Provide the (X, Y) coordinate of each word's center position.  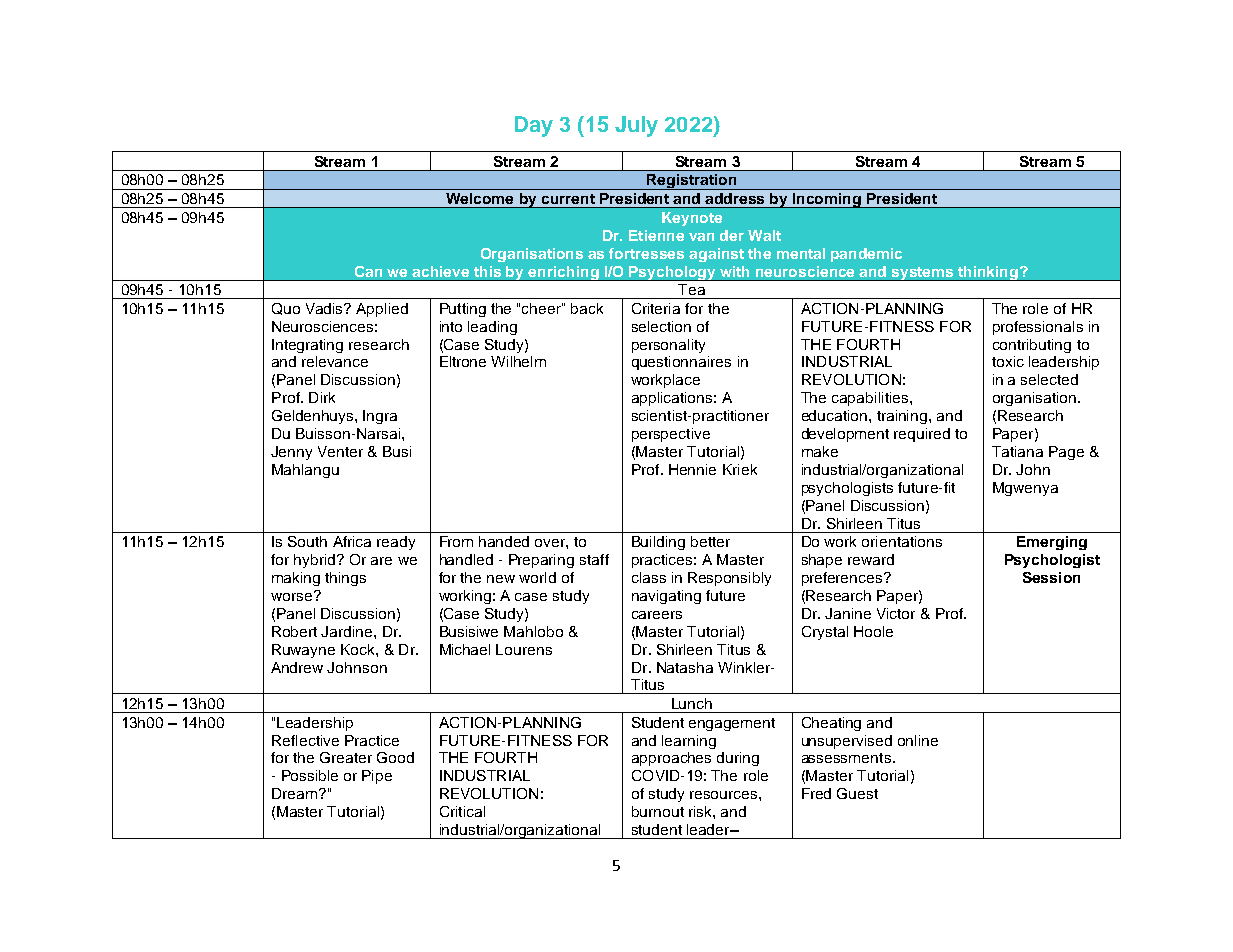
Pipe (377, 777)
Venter (340, 451)
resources (725, 795)
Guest (857, 793)
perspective (671, 435)
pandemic (866, 255)
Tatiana (1017, 451)
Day (534, 126)
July (636, 126)
